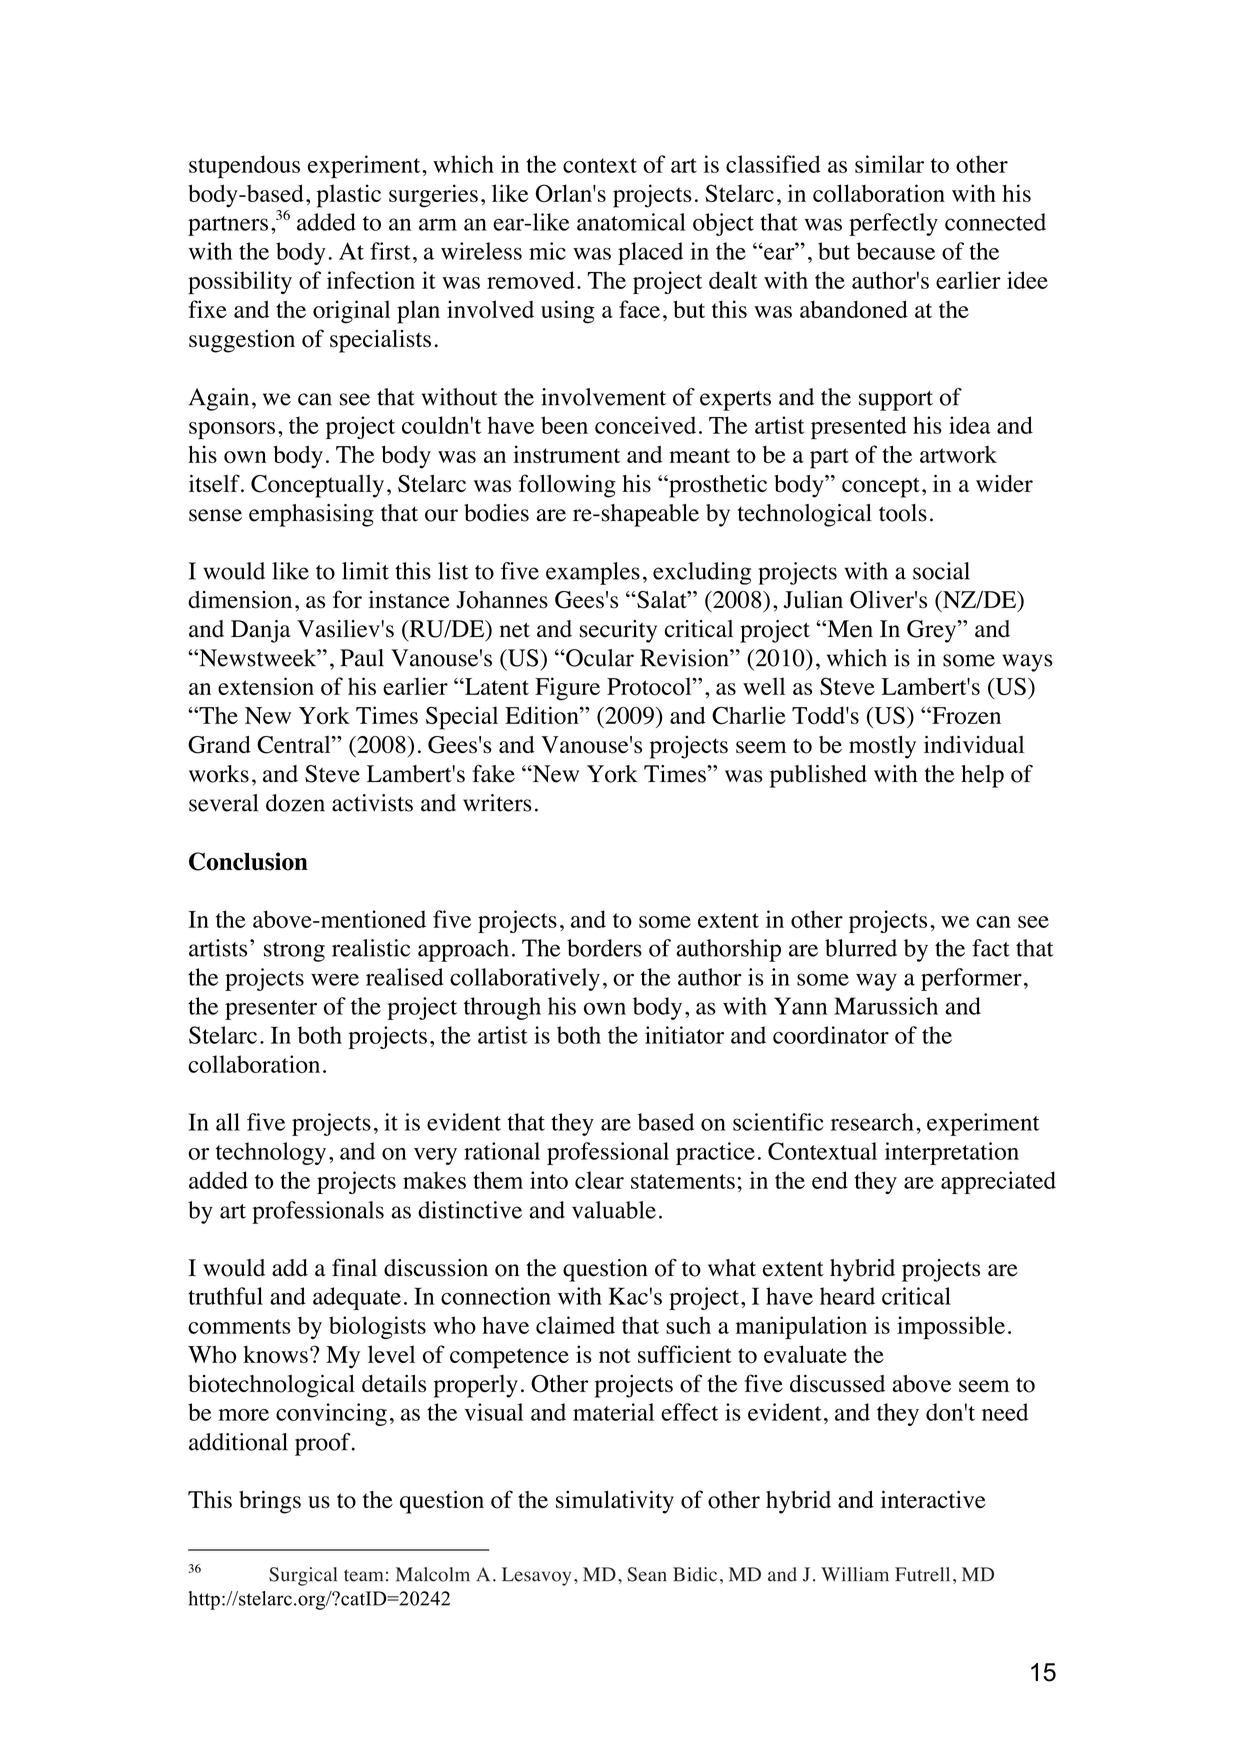 The height and width of the screenshot is (1761, 1244). Describe the element at coordinates (991, 948) in the screenshot. I see `fact` at that location.
